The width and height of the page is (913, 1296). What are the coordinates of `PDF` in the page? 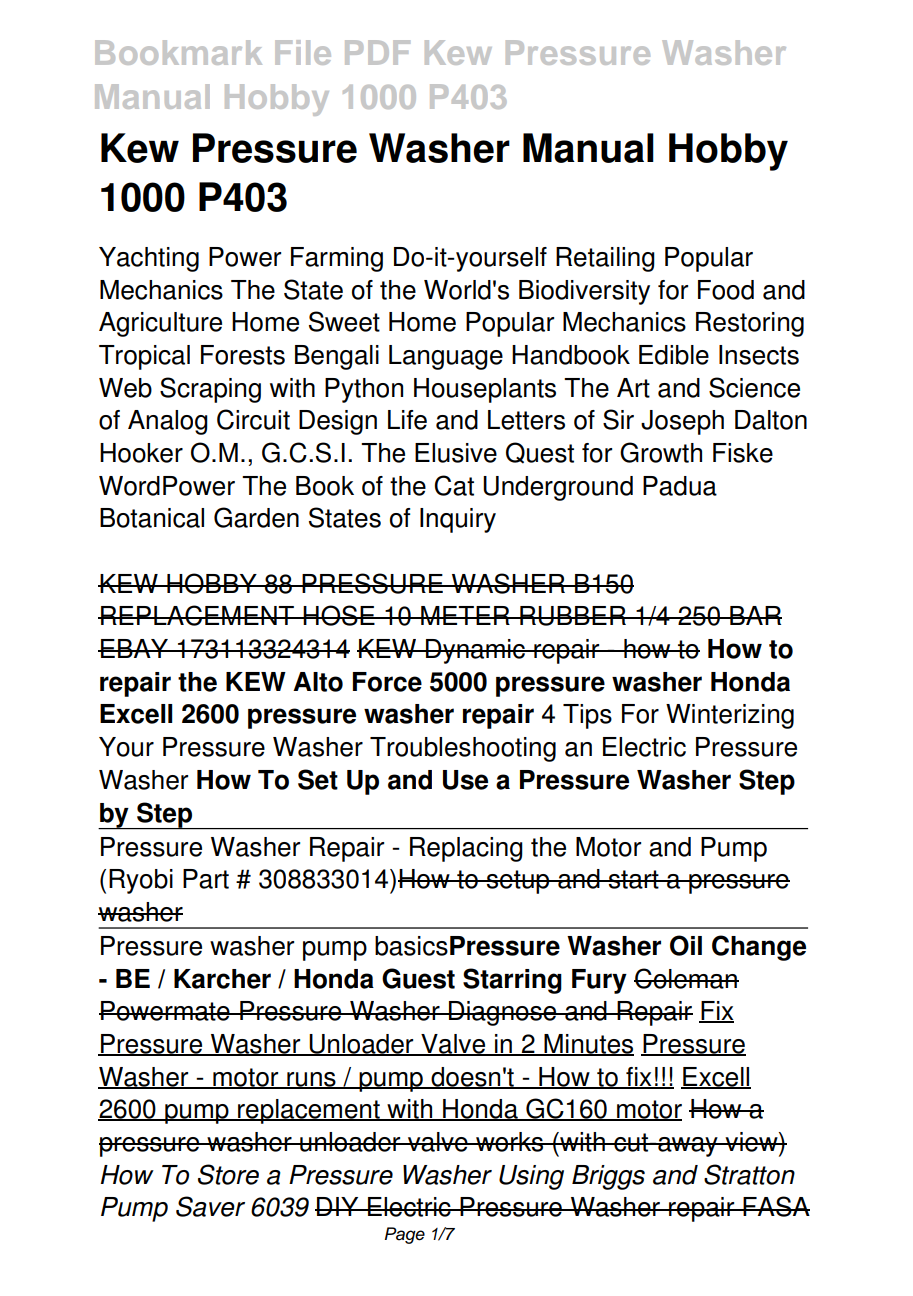 It's located at (377, 52).
